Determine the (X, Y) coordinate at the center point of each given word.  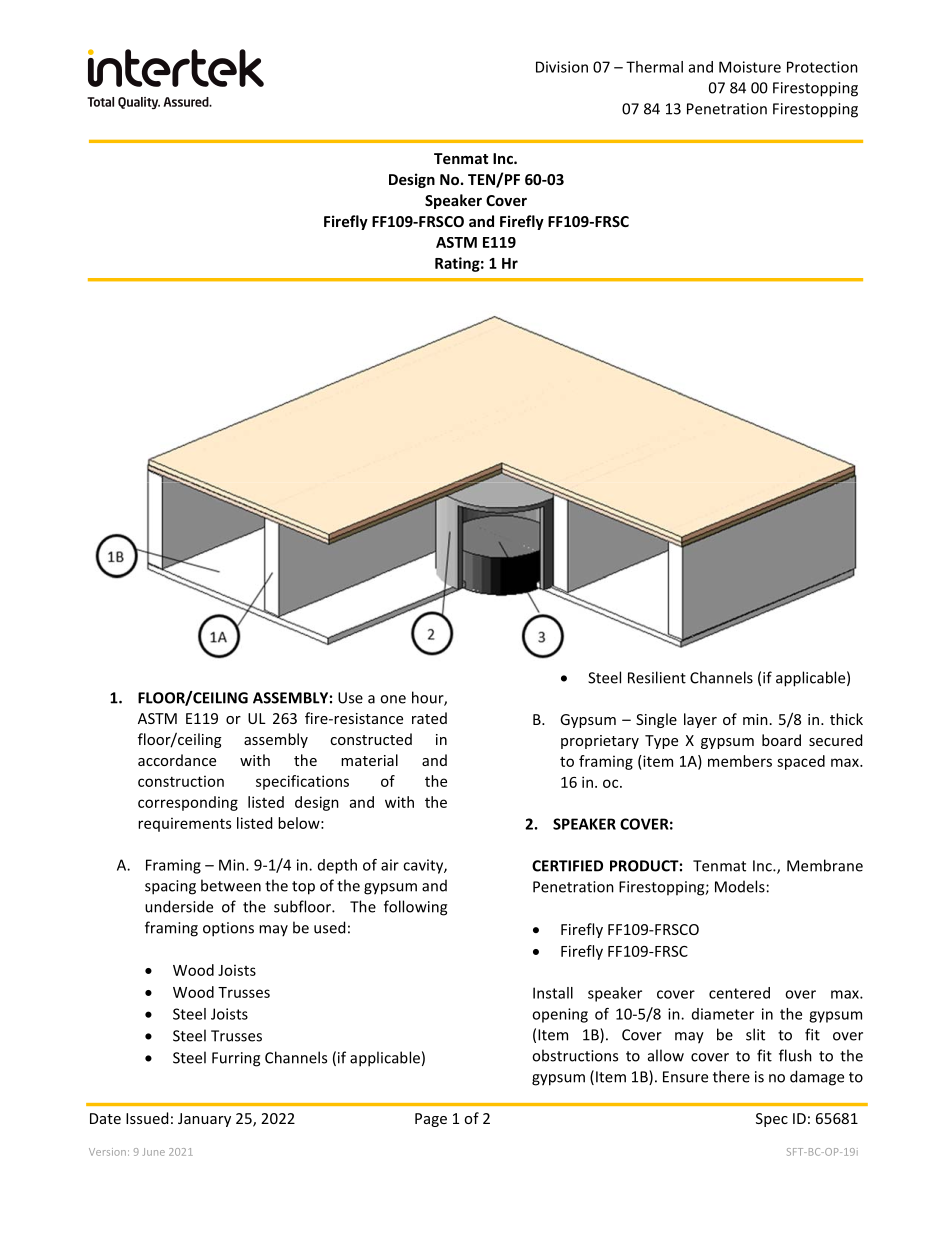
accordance (177, 760)
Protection (822, 67)
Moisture (750, 67)
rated (429, 718)
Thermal (654, 67)
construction (181, 781)
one (393, 699)
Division (562, 67)
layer (700, 720)
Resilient (657, 677)
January (204, 1120)
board (781, 740)
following (415, 908)
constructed (371, 739)
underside (179, 906)
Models (740, 886)
